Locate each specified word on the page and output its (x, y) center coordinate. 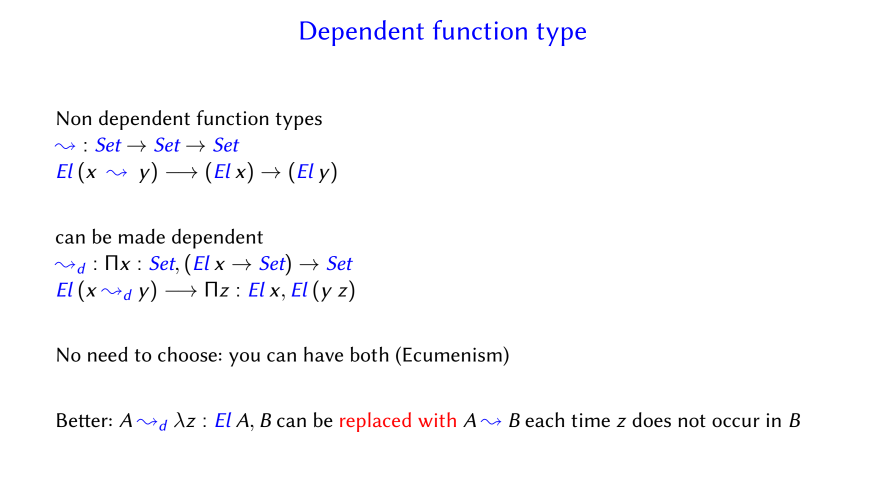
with (437, 419)
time (590, 420)
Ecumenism (453, 354)
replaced (375, 422)
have (323, 354)
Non (74, 118)
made (142, 236)
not (692, 420)
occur (736, 422)
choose (187, 354)
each (544, 420)
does (651, 420)
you (244, 359)
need (107, 354)
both (370, 354)
